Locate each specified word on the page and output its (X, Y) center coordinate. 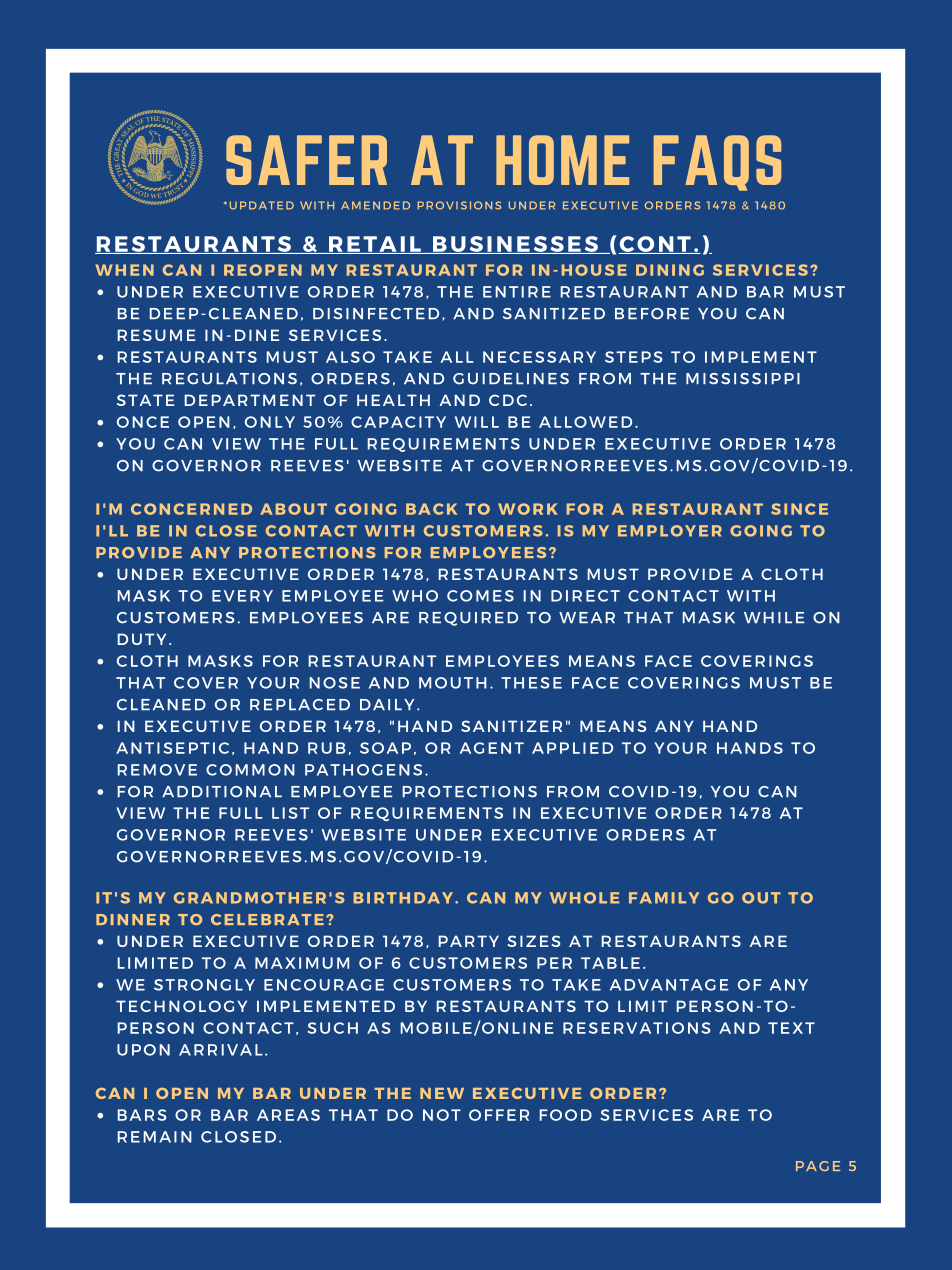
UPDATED (262, 205)
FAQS (717, 163)
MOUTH (453, 683)
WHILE (774, 617)
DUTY (142, 639)
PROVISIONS (459, 205)
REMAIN (155, 1137)
